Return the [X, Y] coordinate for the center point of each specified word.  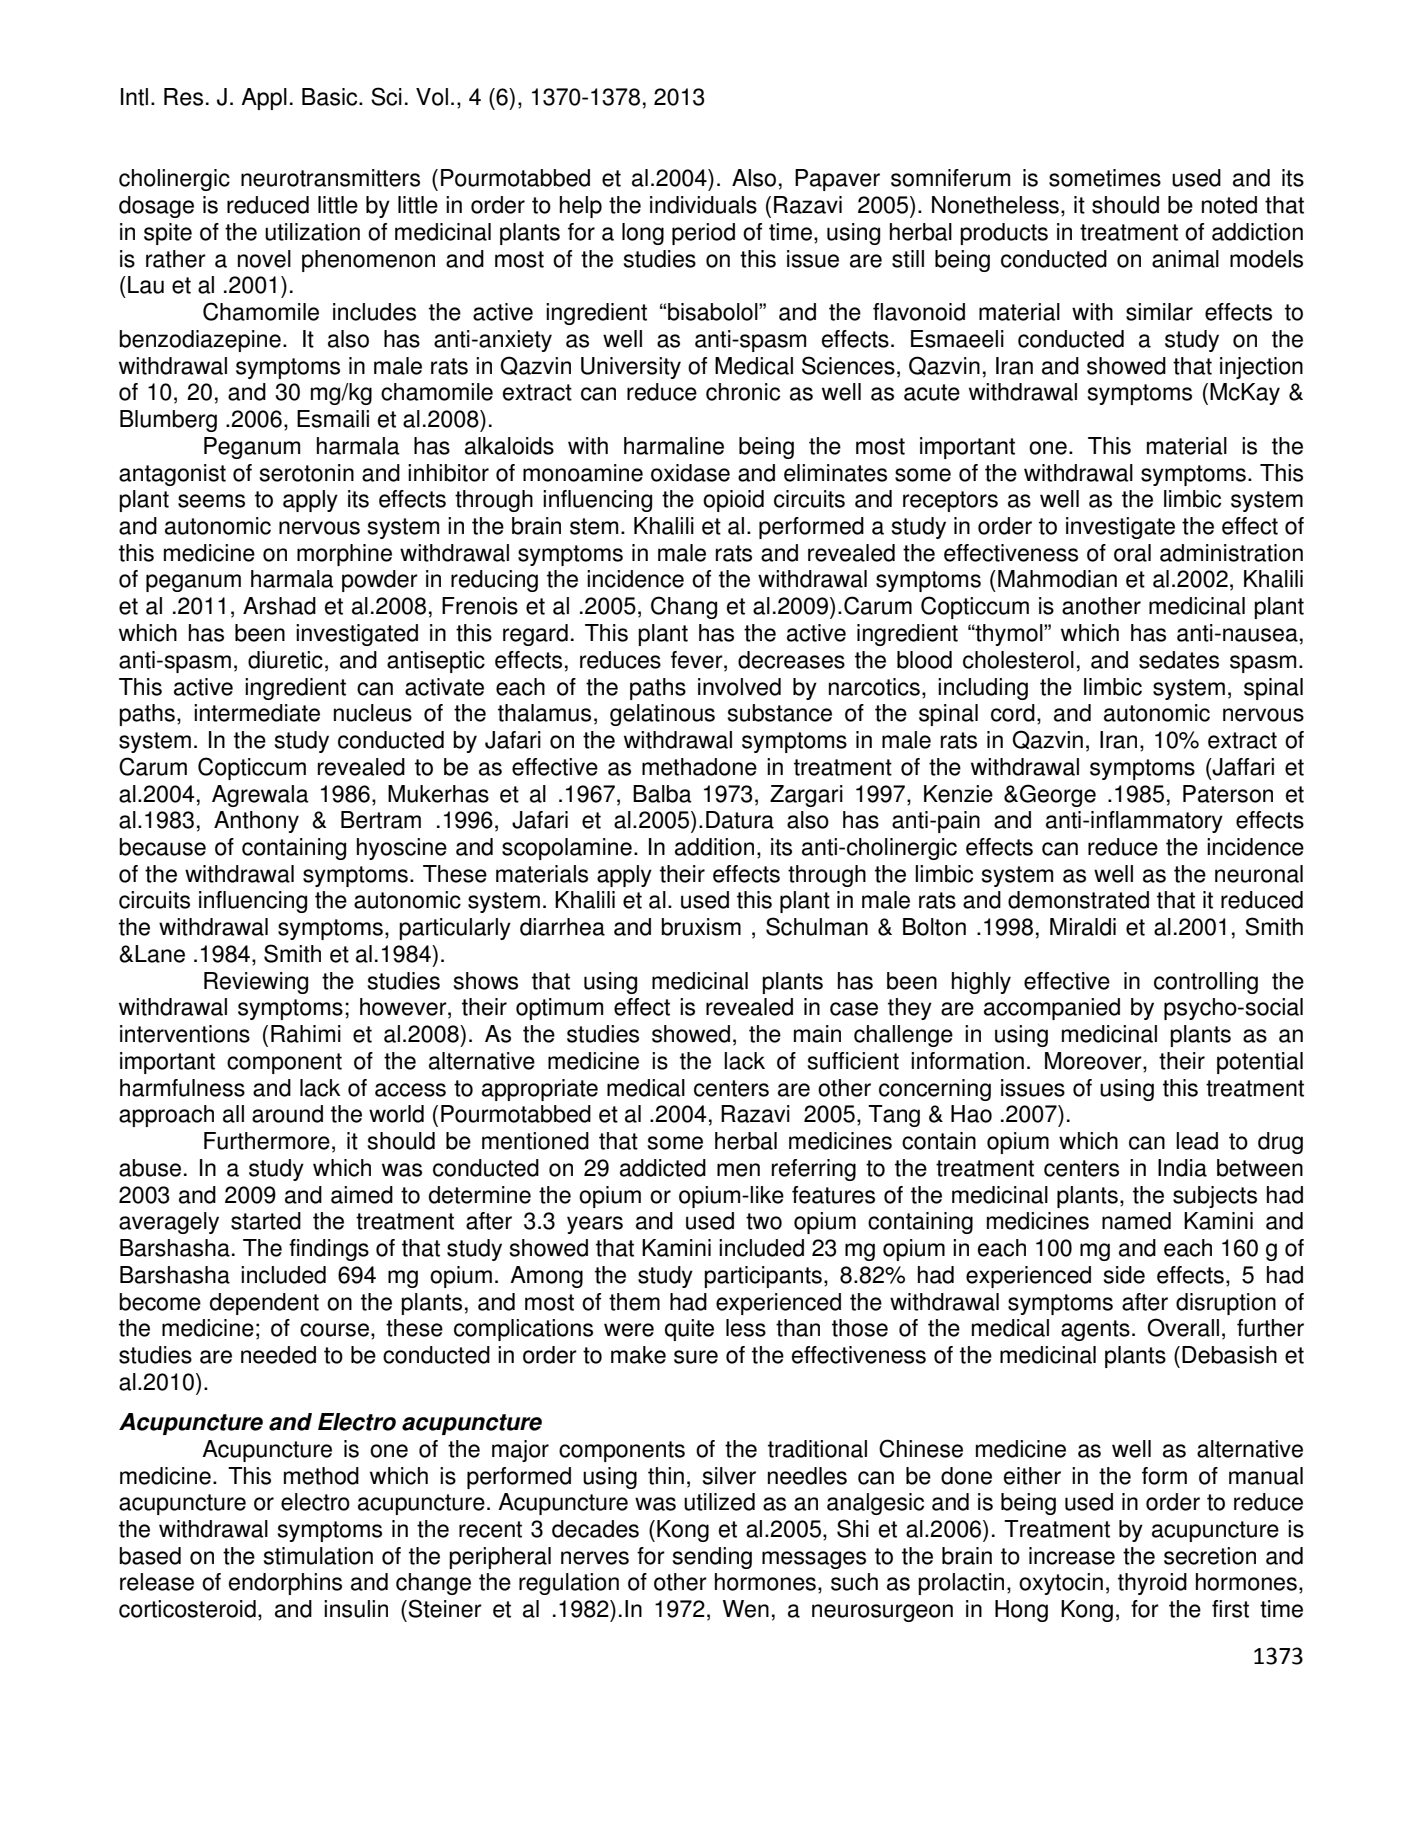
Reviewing [256, 983]
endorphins [285, 1584]
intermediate [257, 713]
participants [763, 1277]
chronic [743, 392]
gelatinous [662, 715]
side [1124, 1275]
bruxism [701, 927]
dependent [264, 1304]
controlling [1206, 983]
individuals [703, 205]
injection [1261, 368]
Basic [331, 97]
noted [1229, 205]
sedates [1179, 660]
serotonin [307, 473]
